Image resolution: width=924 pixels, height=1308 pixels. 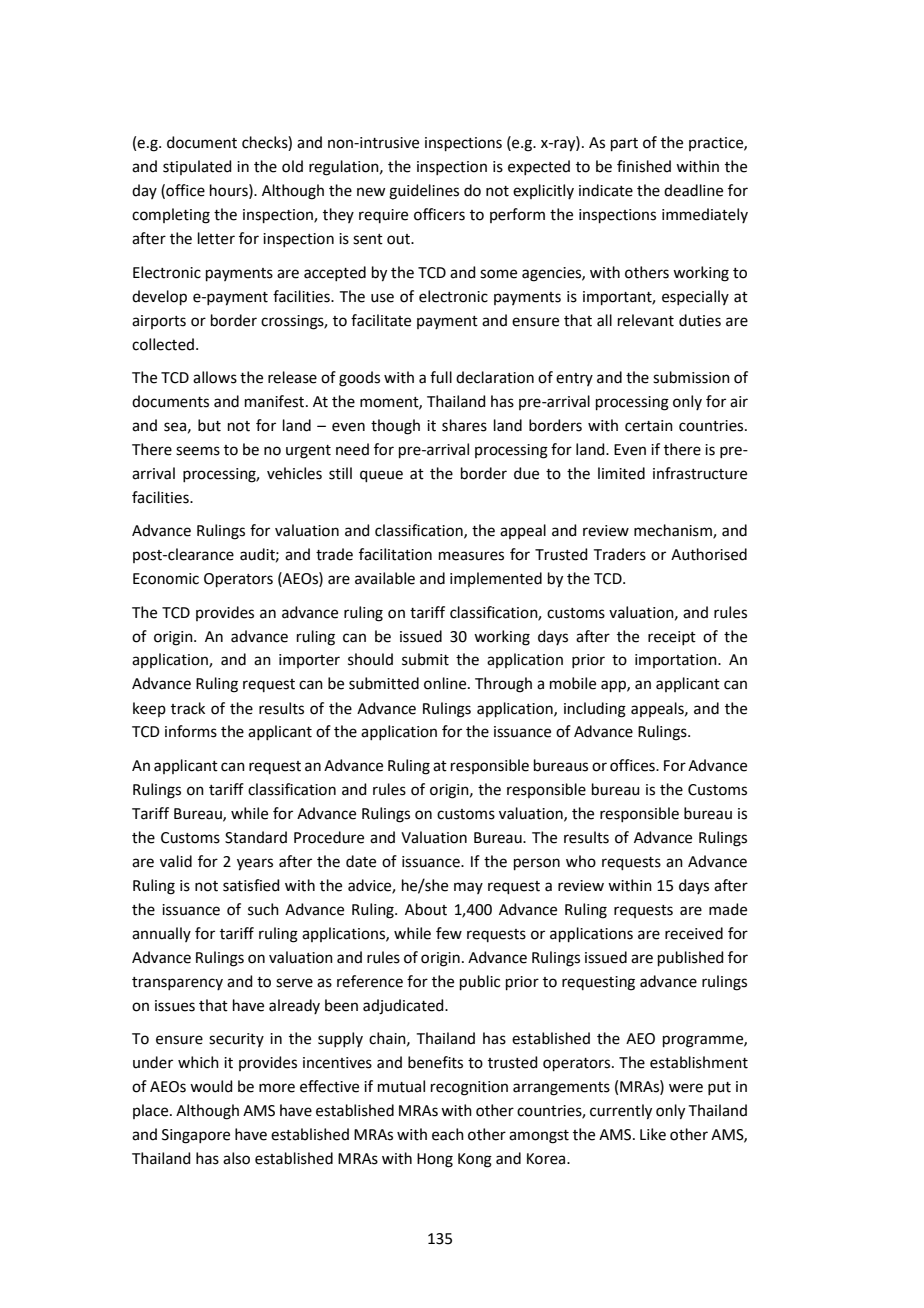 What do you see at coordinates (426, 909) in the screenshot?
I see `About` at bounding box center [426, 909].
